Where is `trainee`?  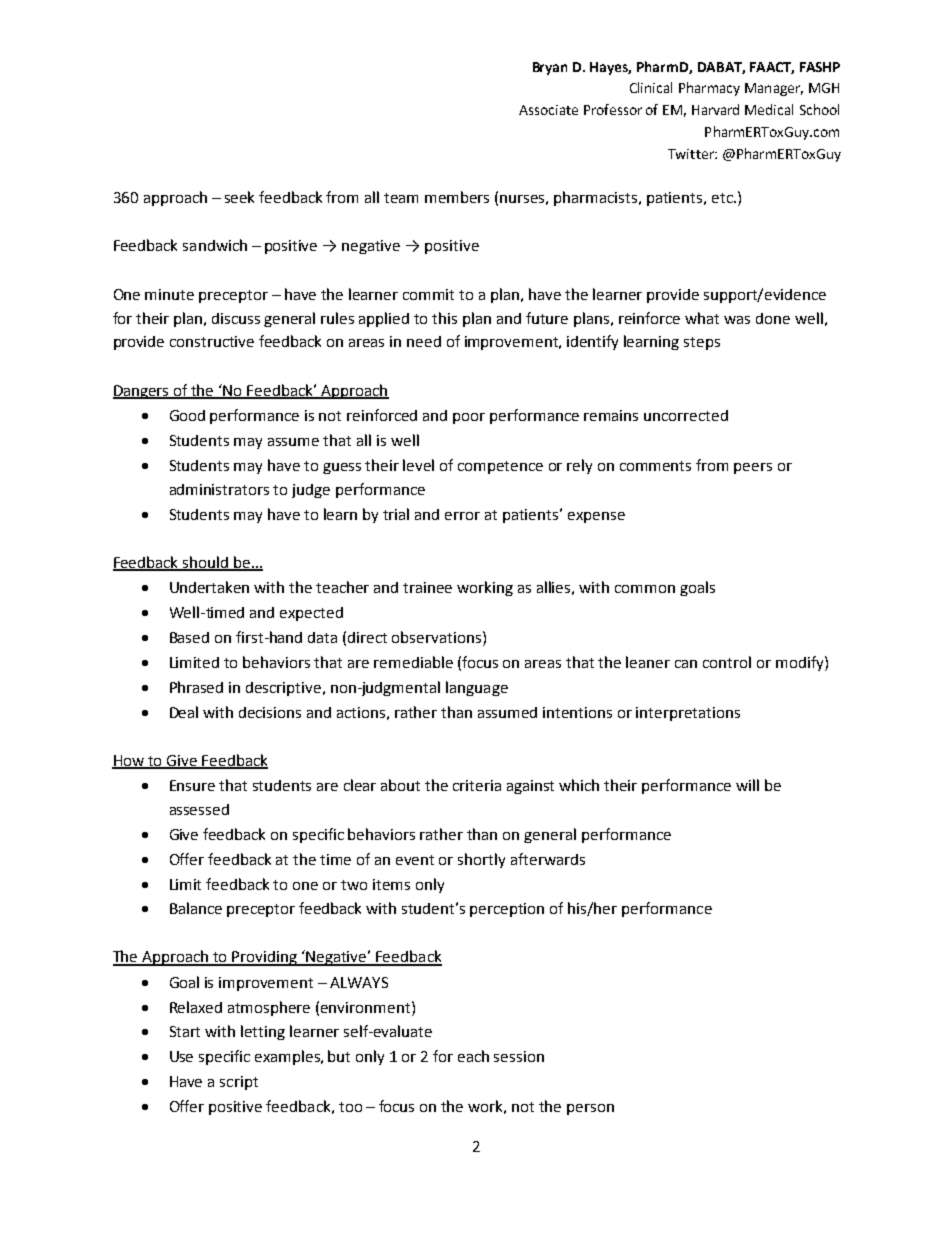 trainee is located at coordinates (427, 587).
